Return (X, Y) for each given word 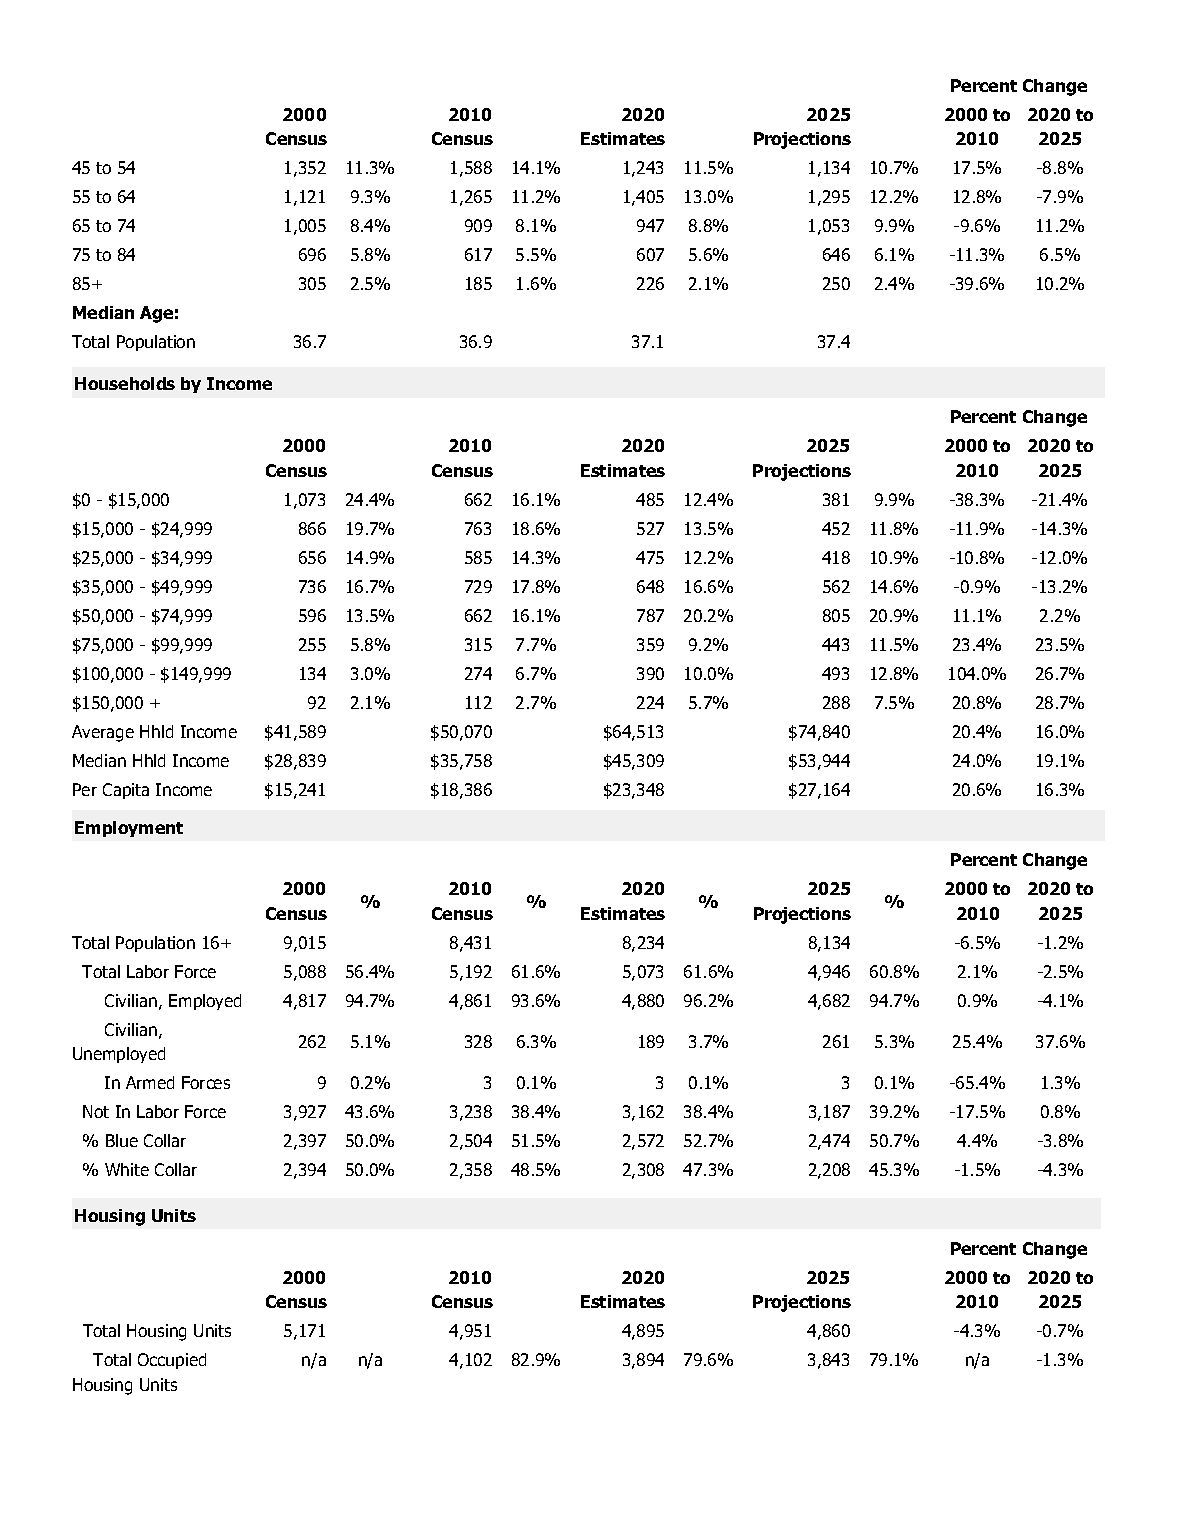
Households (125, 383)
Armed (150, 1082)
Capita (126, 791)
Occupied (172, 1361)
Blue (122, 1140)
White (127, 1169)
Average (103, 733)
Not (96, 1111)
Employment (129, 829)
